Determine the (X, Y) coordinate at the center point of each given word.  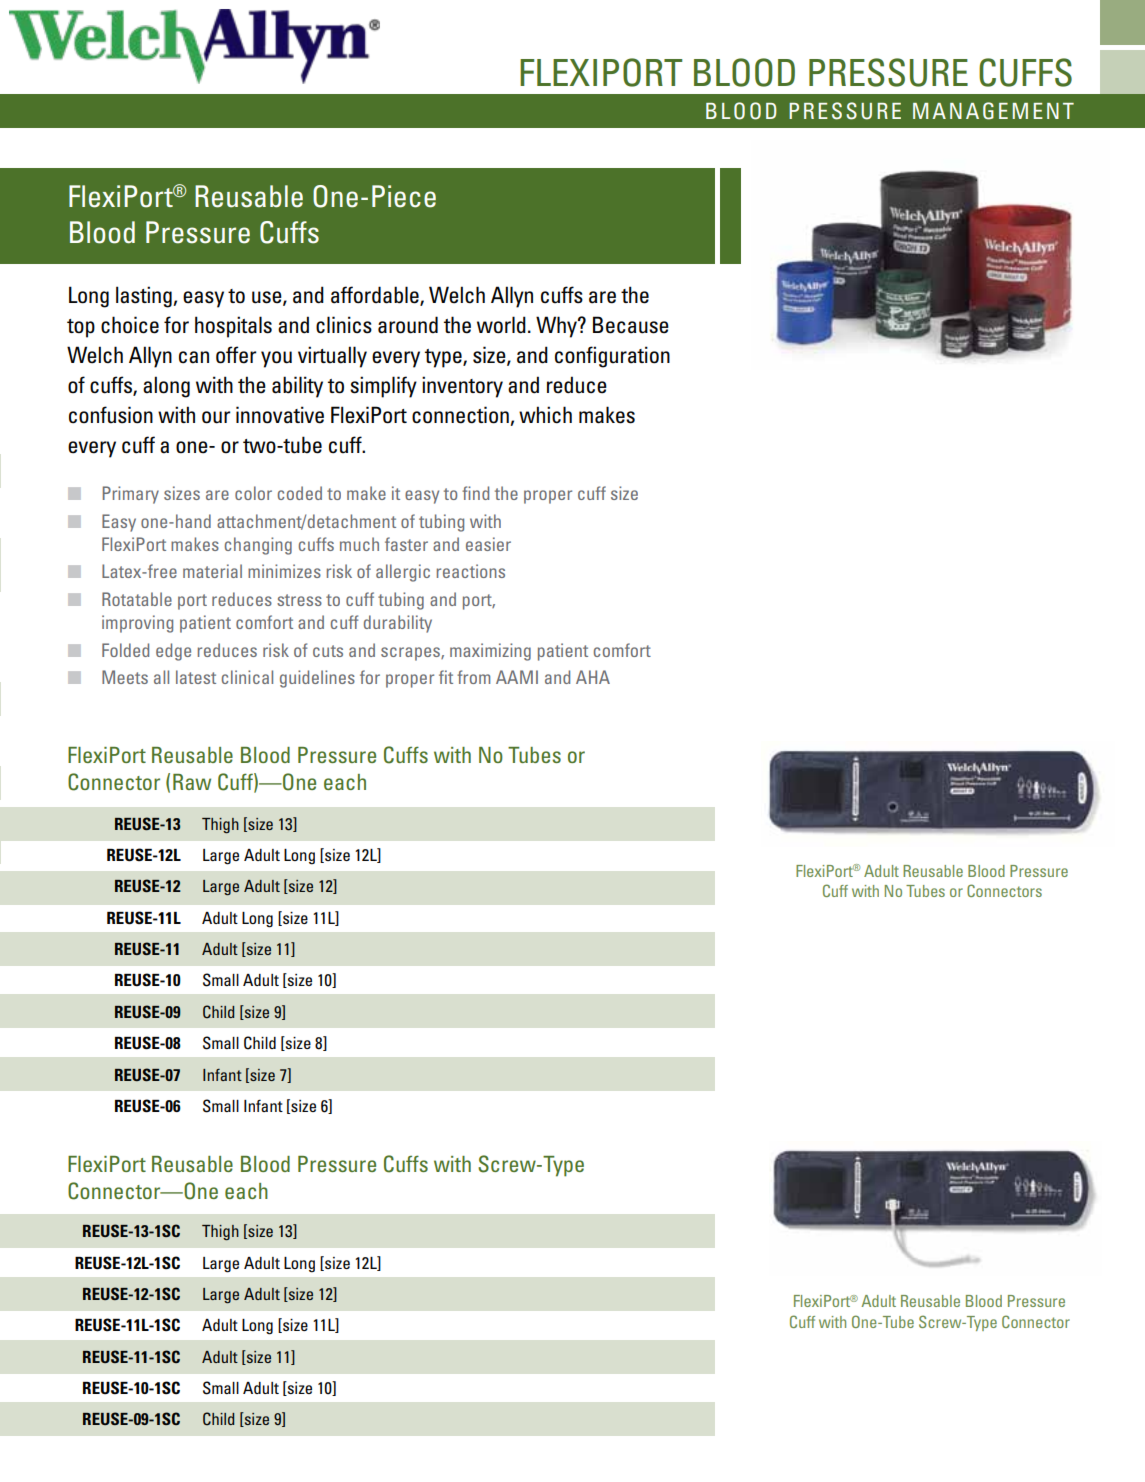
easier (488, 544)
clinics (344, 325)
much (359, 544)
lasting (145, 297)
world (501, 325)
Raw (192, 782)
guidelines (317, 679)
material (212, 571)
